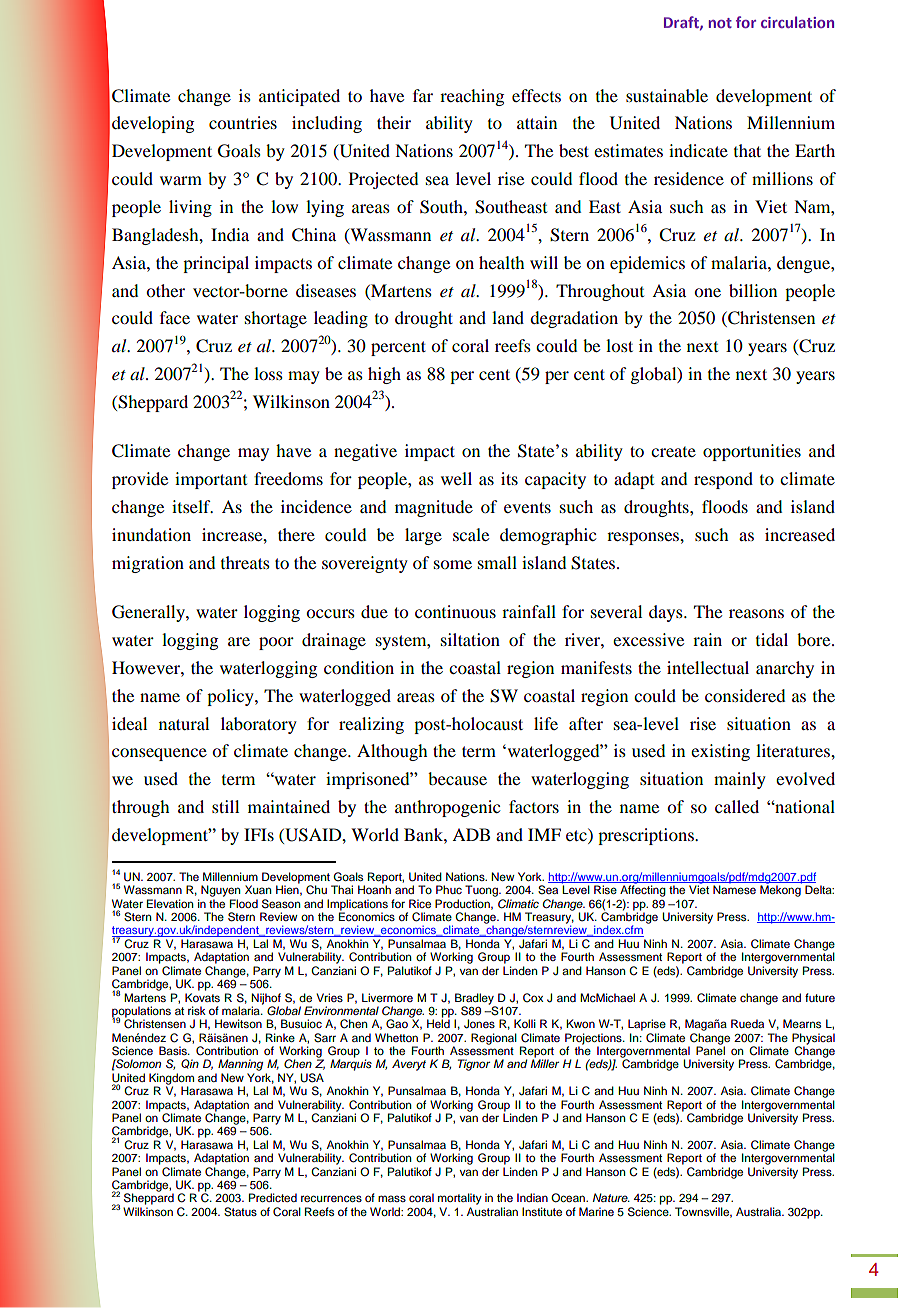 The image size is (924, 1308). What do you see at coordinates (720, 23) in the document?
I see `not` at bounding box center [720, 23].
